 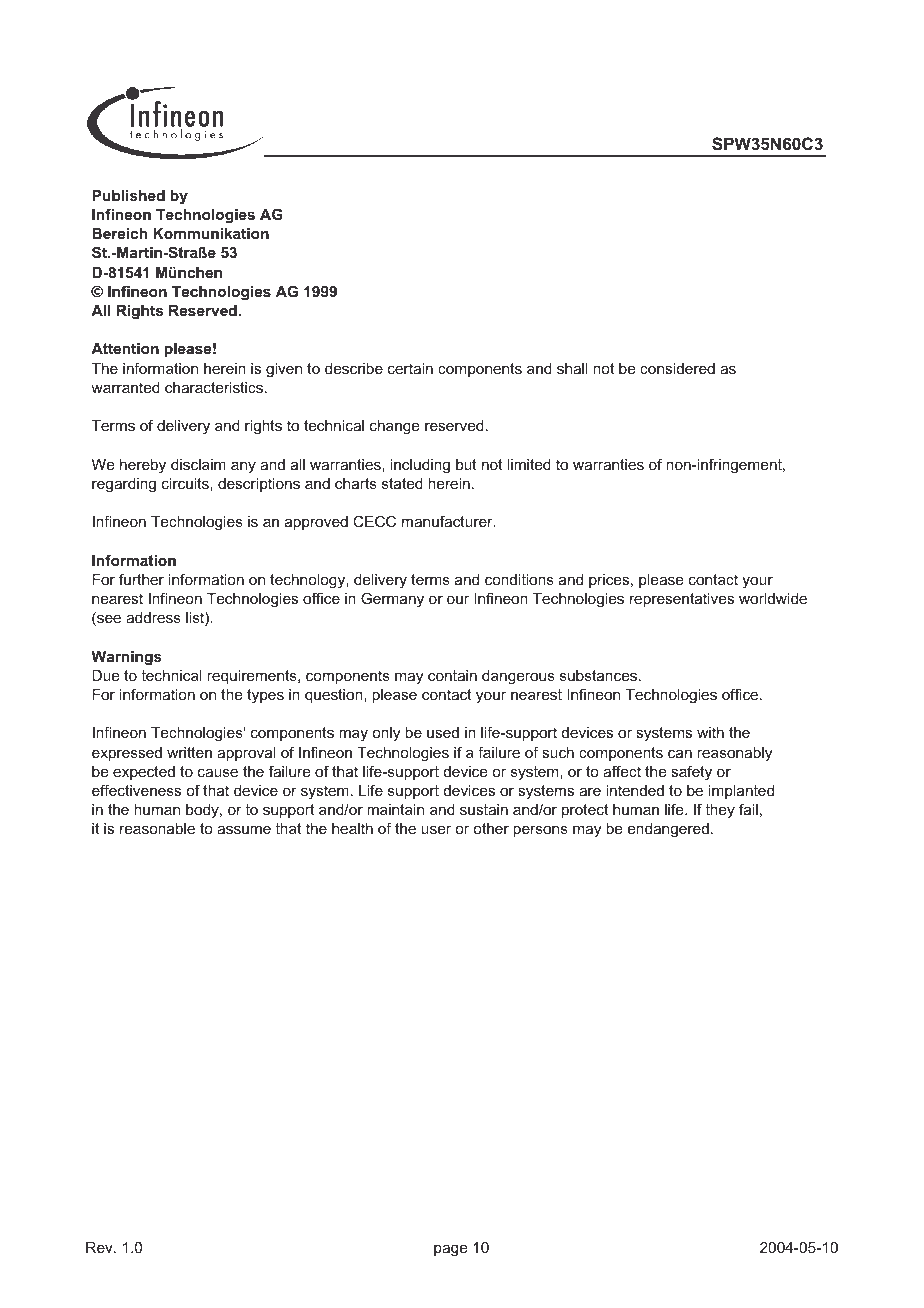 What do you see at coordinates (682, 600) in the screenshot?
I see `representatives` at bounding box center [682, 600].
